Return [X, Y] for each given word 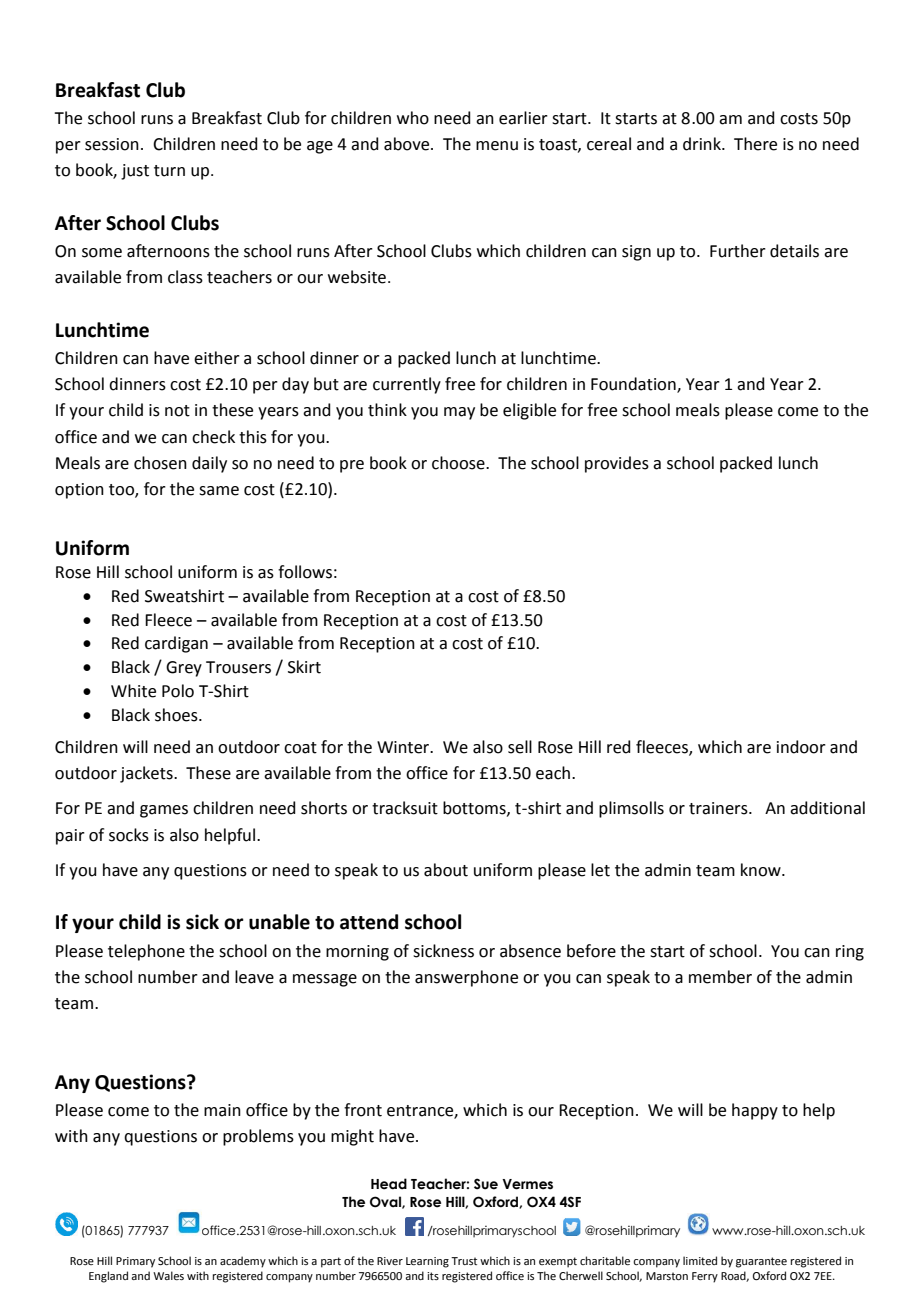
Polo [178, 691]
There [755, 144]
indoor [801, 747]
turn [169, 171]
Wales [168, 1275]
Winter [404, 747]
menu [497, 146]
